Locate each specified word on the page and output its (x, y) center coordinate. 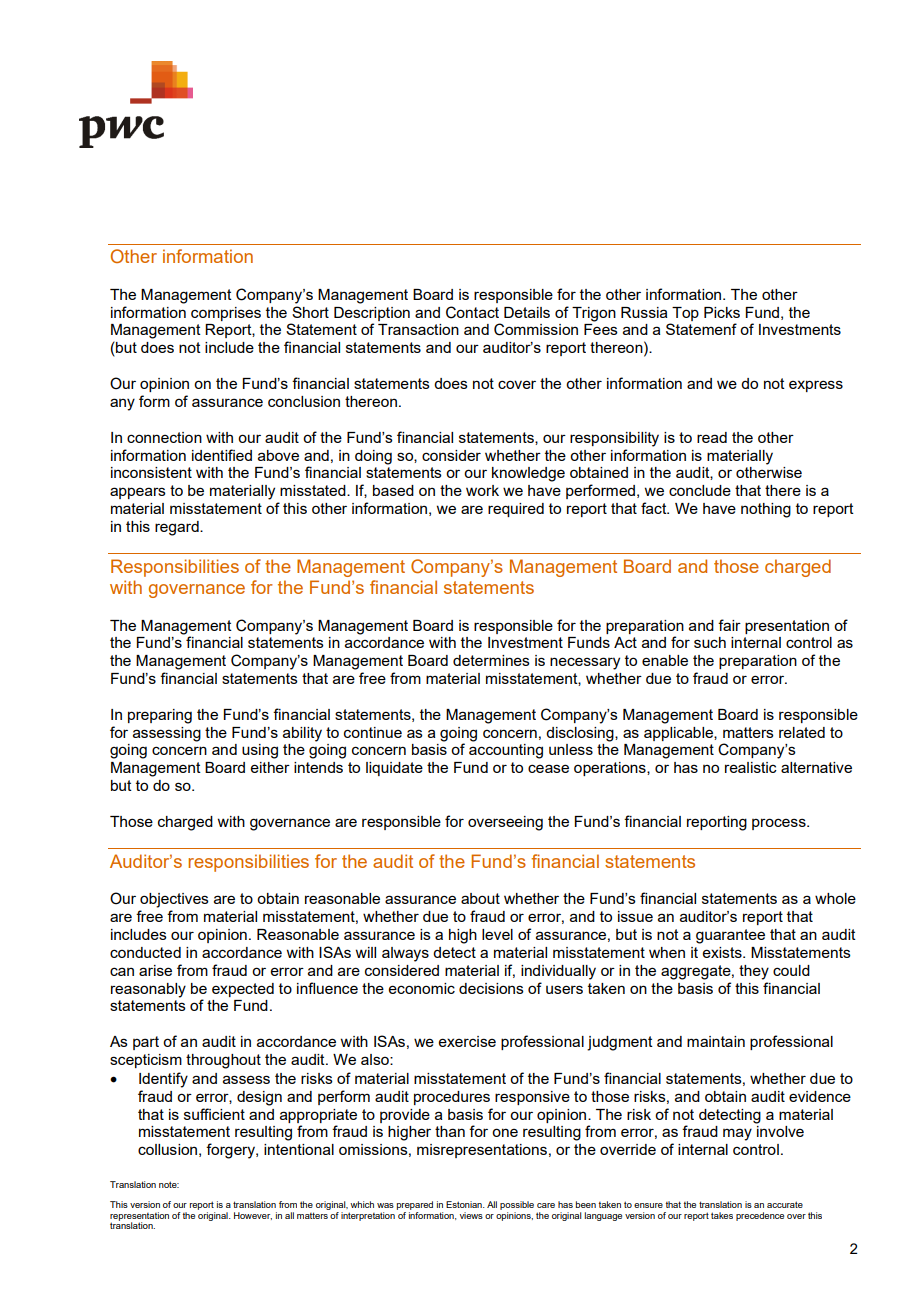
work (482, 490)
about (480, 898)
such (710, 642)
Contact (472, 312)
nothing (766, 510)
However (253, 1216)
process (780, 824)
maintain (716, 1041)
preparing (160, 716)
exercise (467, 1041)
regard (178, 528)
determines (491, 660)
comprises (226, 314)
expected (243, 990)
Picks (722, 312)
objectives (174, 900)
